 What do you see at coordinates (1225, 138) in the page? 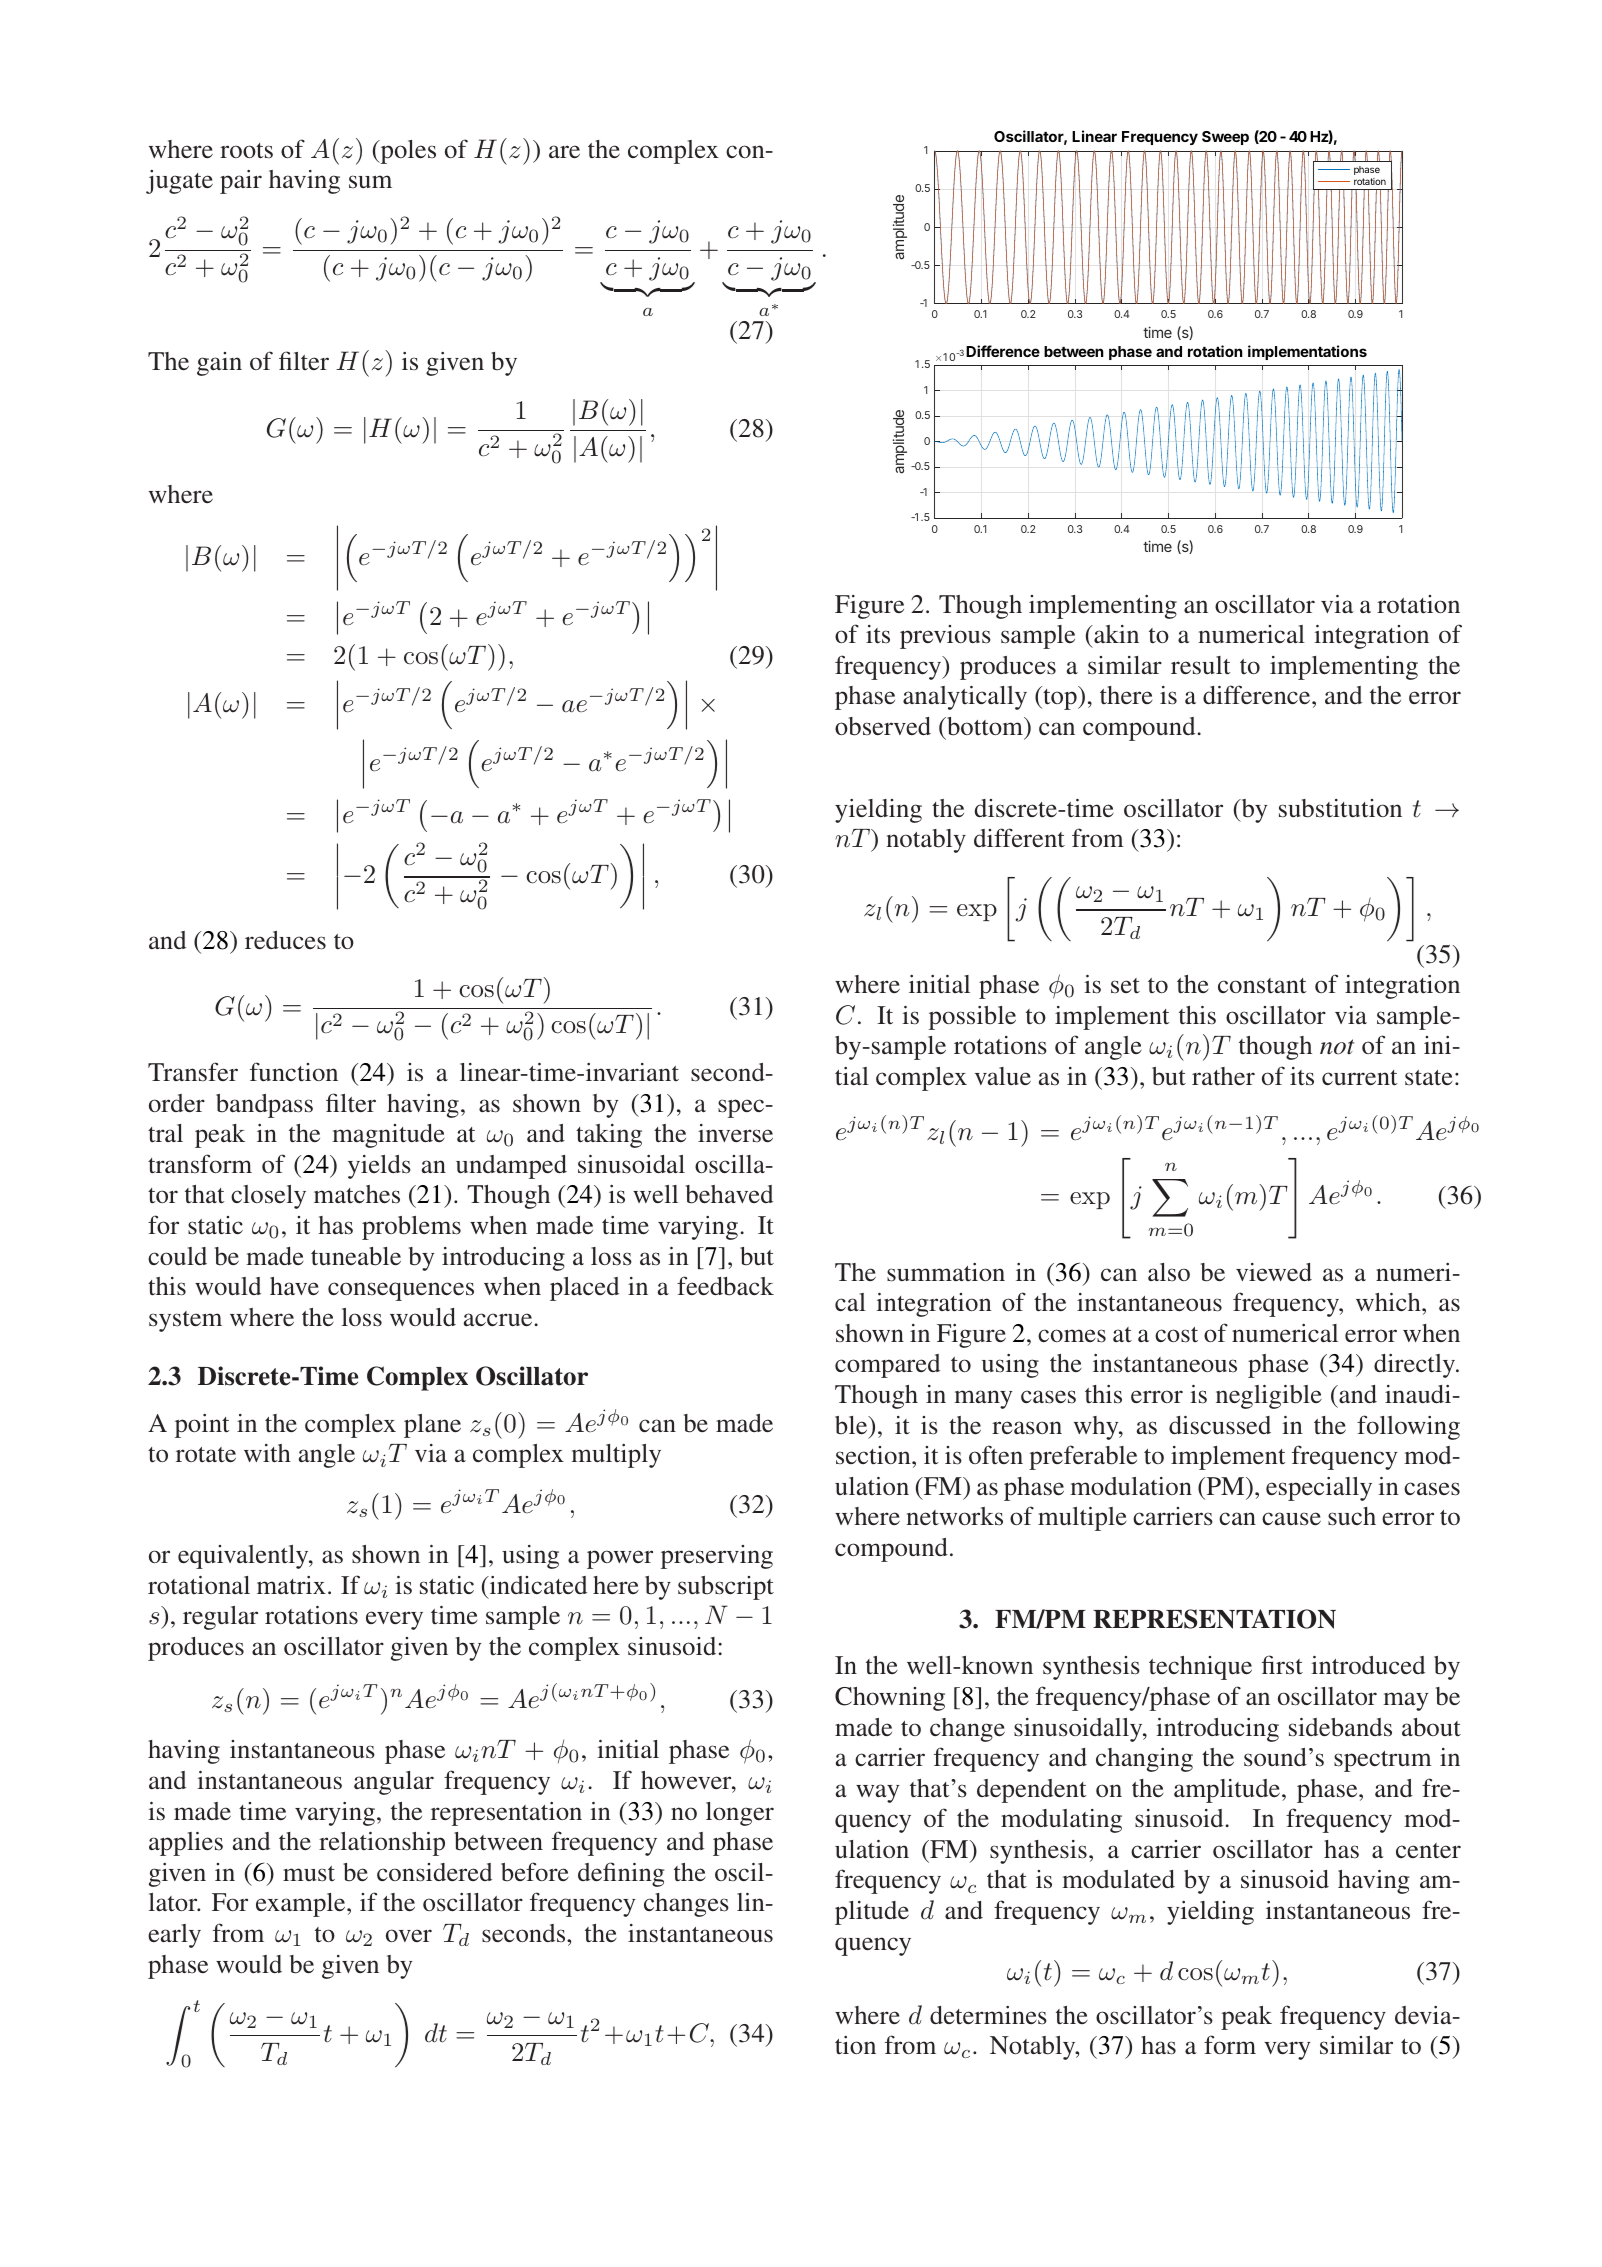
I see `Sweep` at bounding box center [1225, 138].
